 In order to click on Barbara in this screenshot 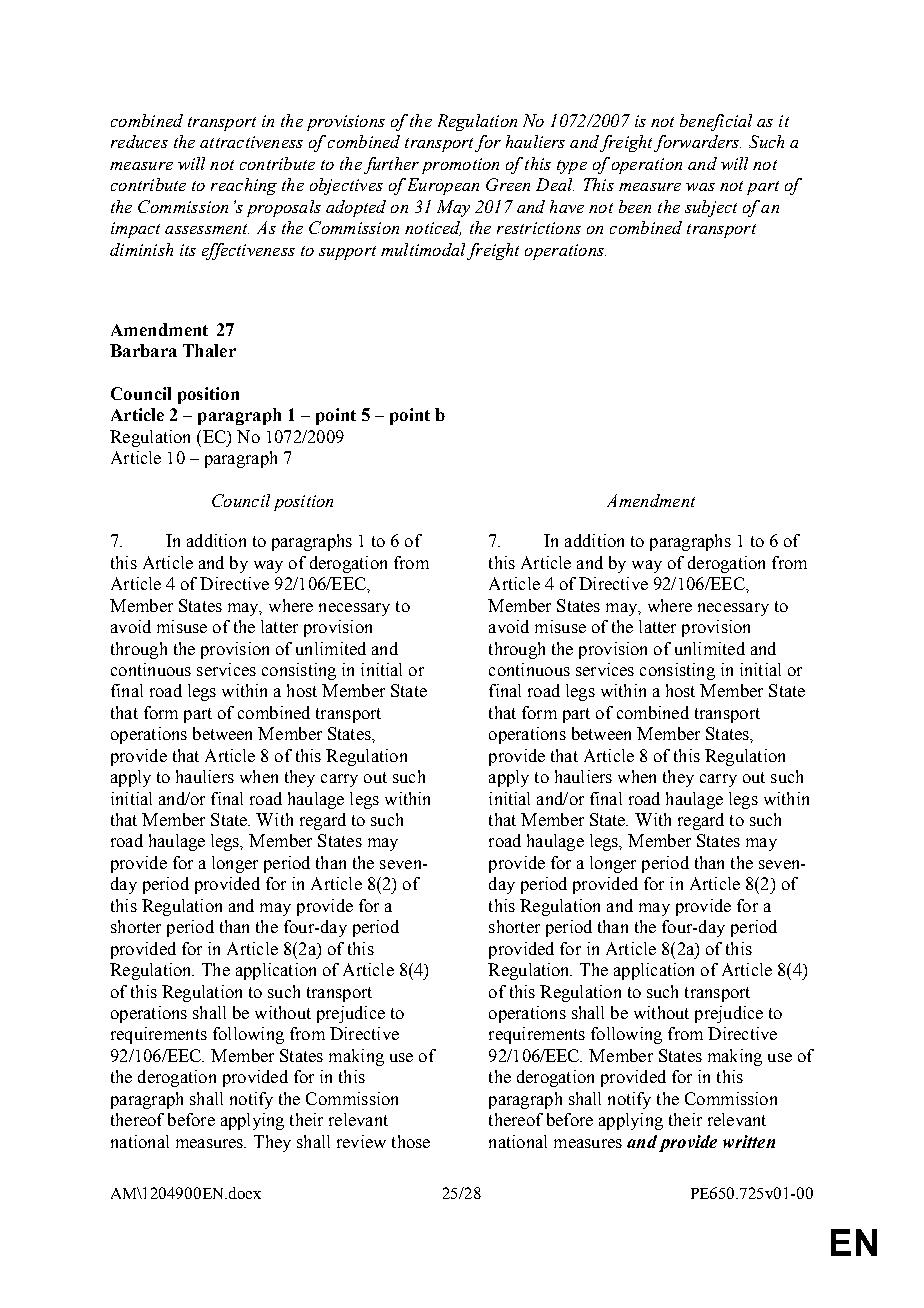, I will do `click(143, 350)`.
